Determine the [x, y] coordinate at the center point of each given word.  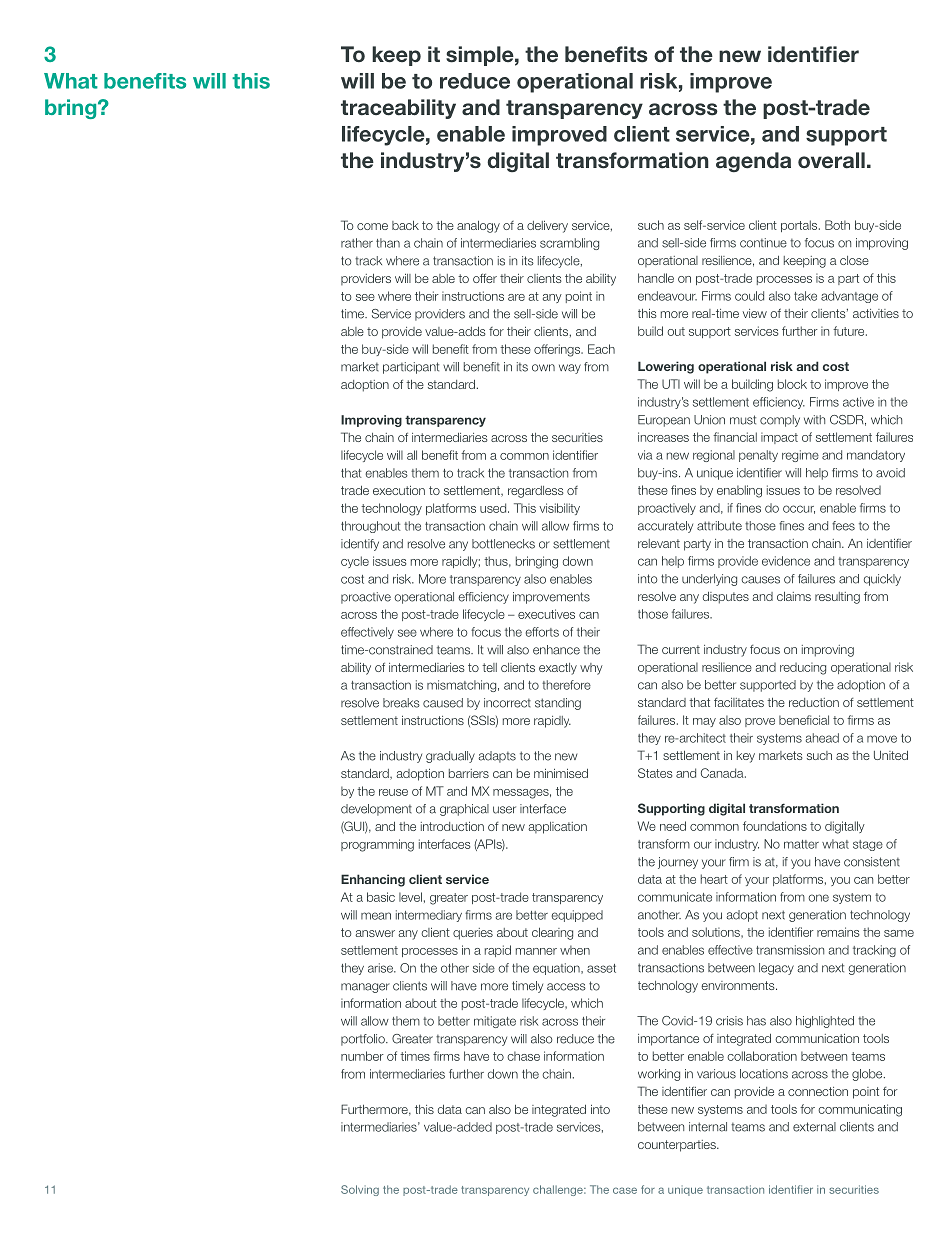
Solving [360, 1190]
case [625, 1190]
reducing [803, 668]
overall [831, 160]
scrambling [569, 244]
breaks [401, 703]
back [405, 225]
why [591, 669]
